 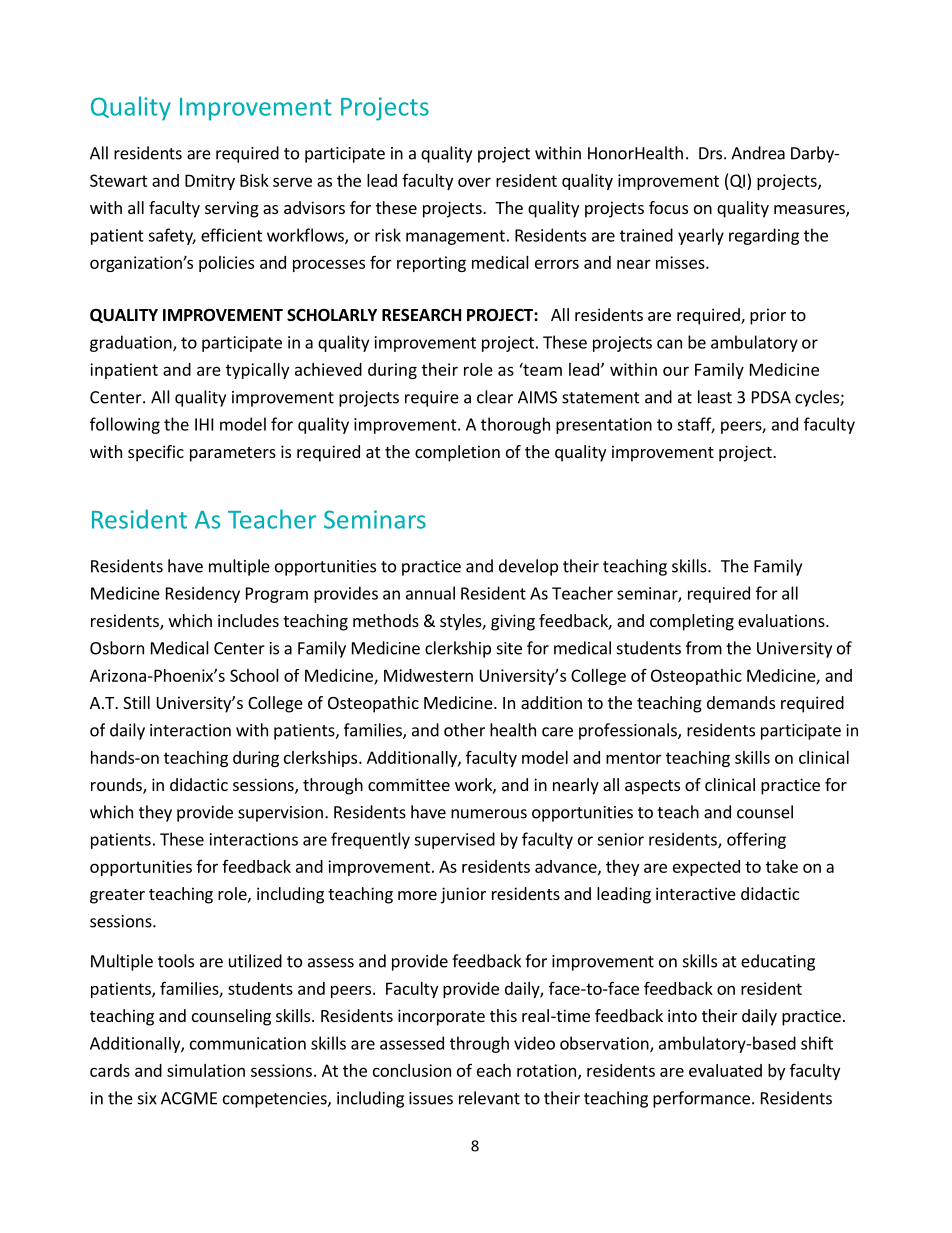 I want to click on completion, so click(x=457, y=453).
